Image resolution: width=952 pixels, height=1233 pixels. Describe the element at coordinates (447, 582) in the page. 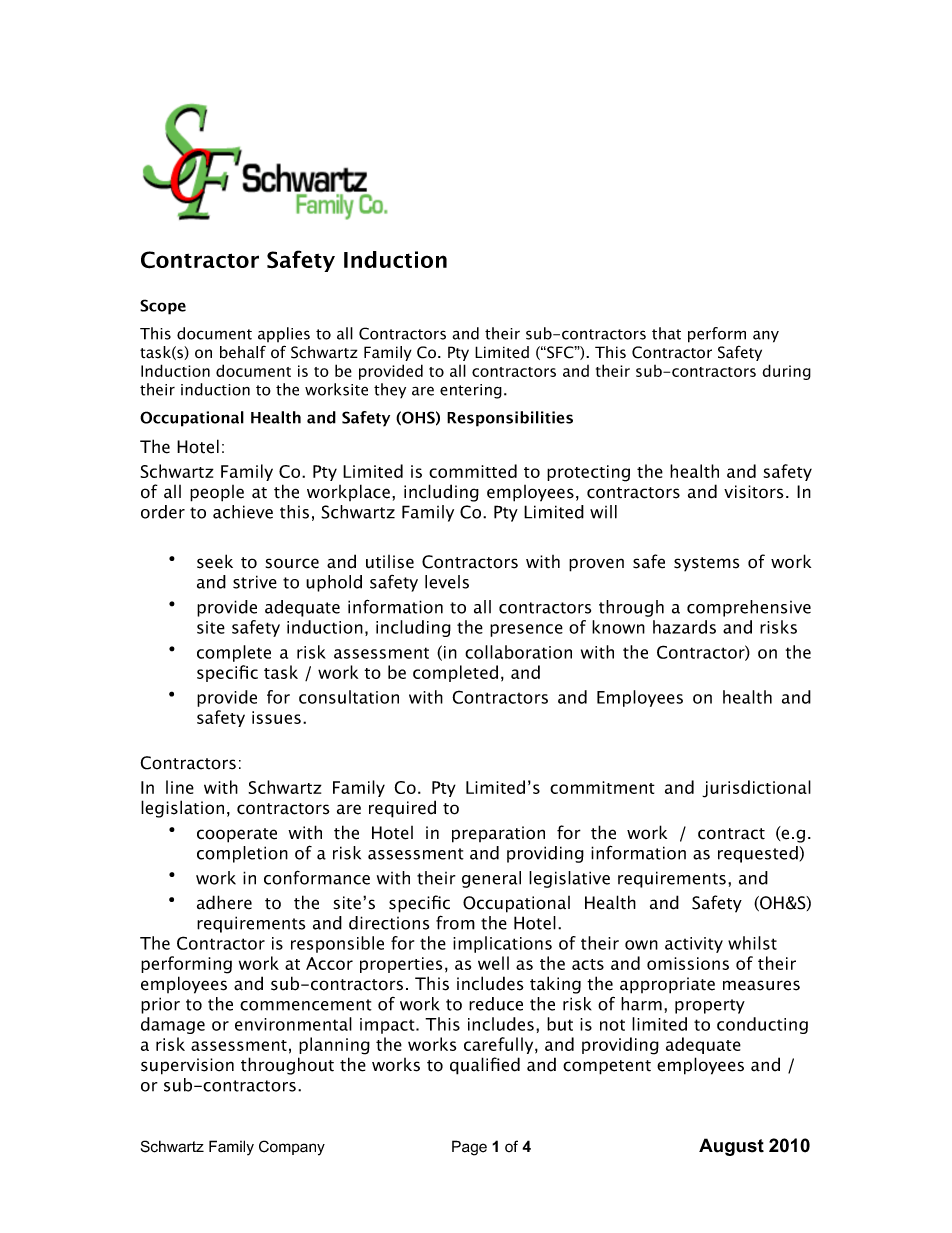

I see `levels` at that location.
